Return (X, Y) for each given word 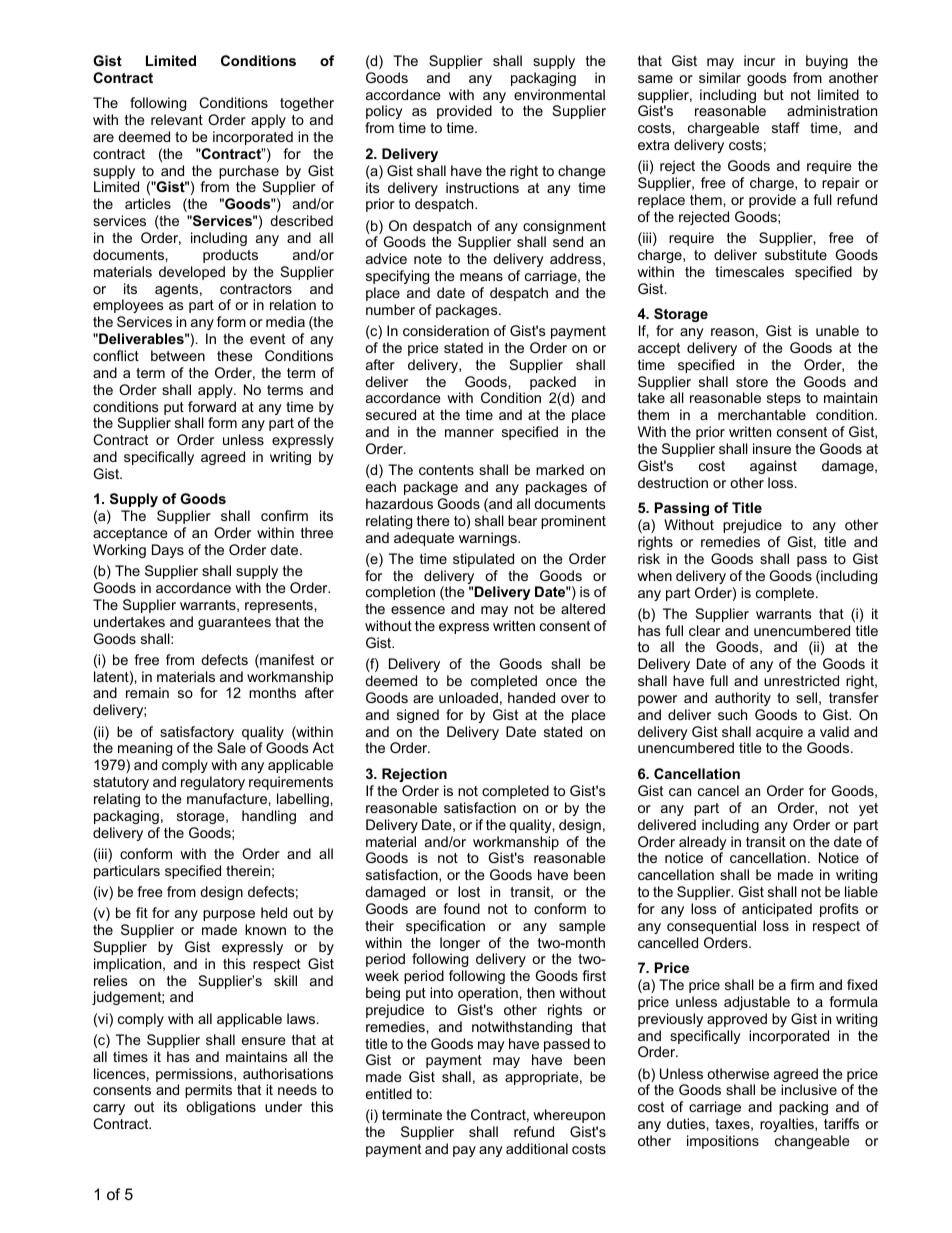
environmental (559, 94)
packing (803, 1108)
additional (537, 1148)
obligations (221, 1108)
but (774, 94)
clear (704, 630)
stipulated (483, 560)
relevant (177, 119)
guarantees (234, 623)
